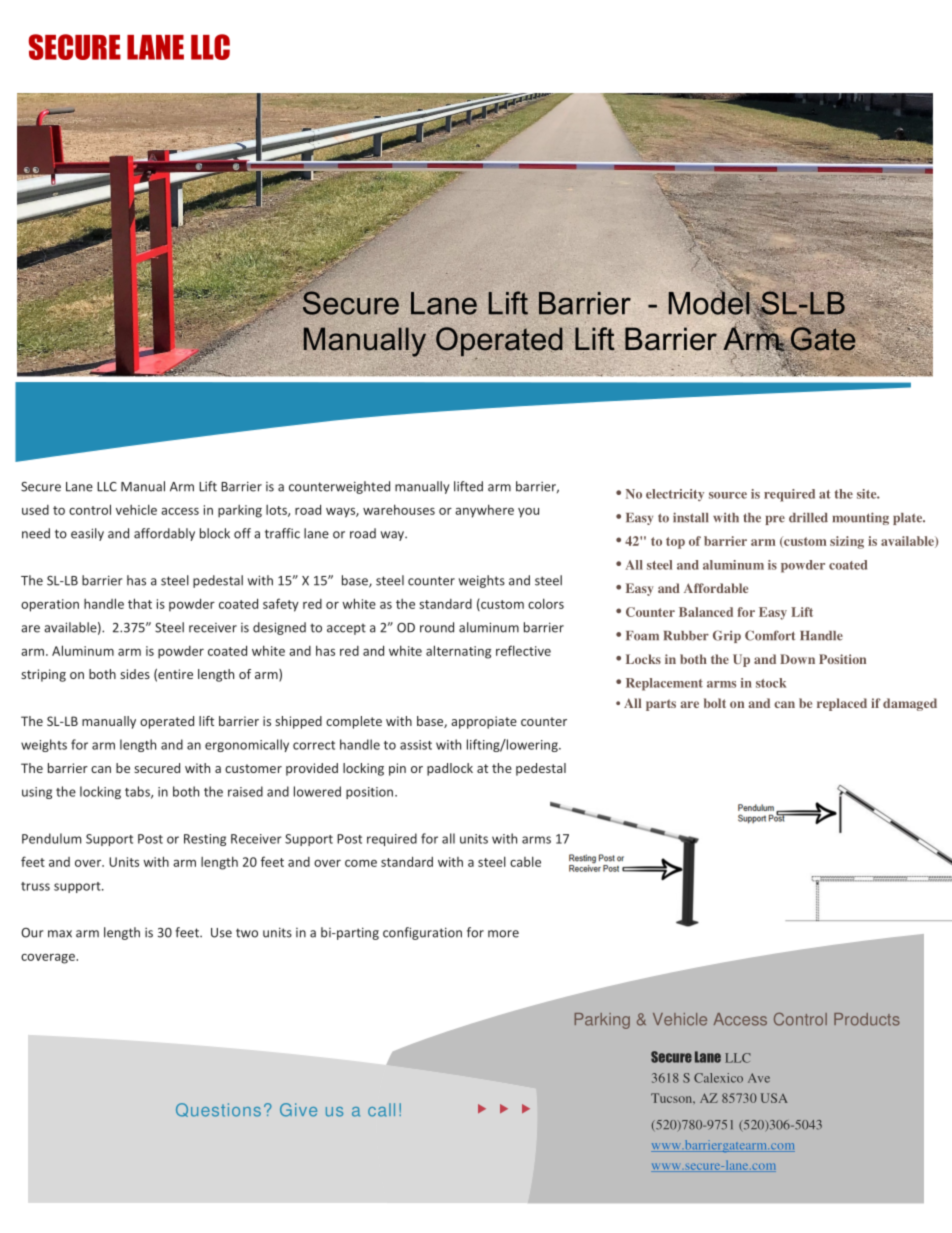  Describe the element at coordinates (140, 603) in the screenshot. I see `that` at that location.
